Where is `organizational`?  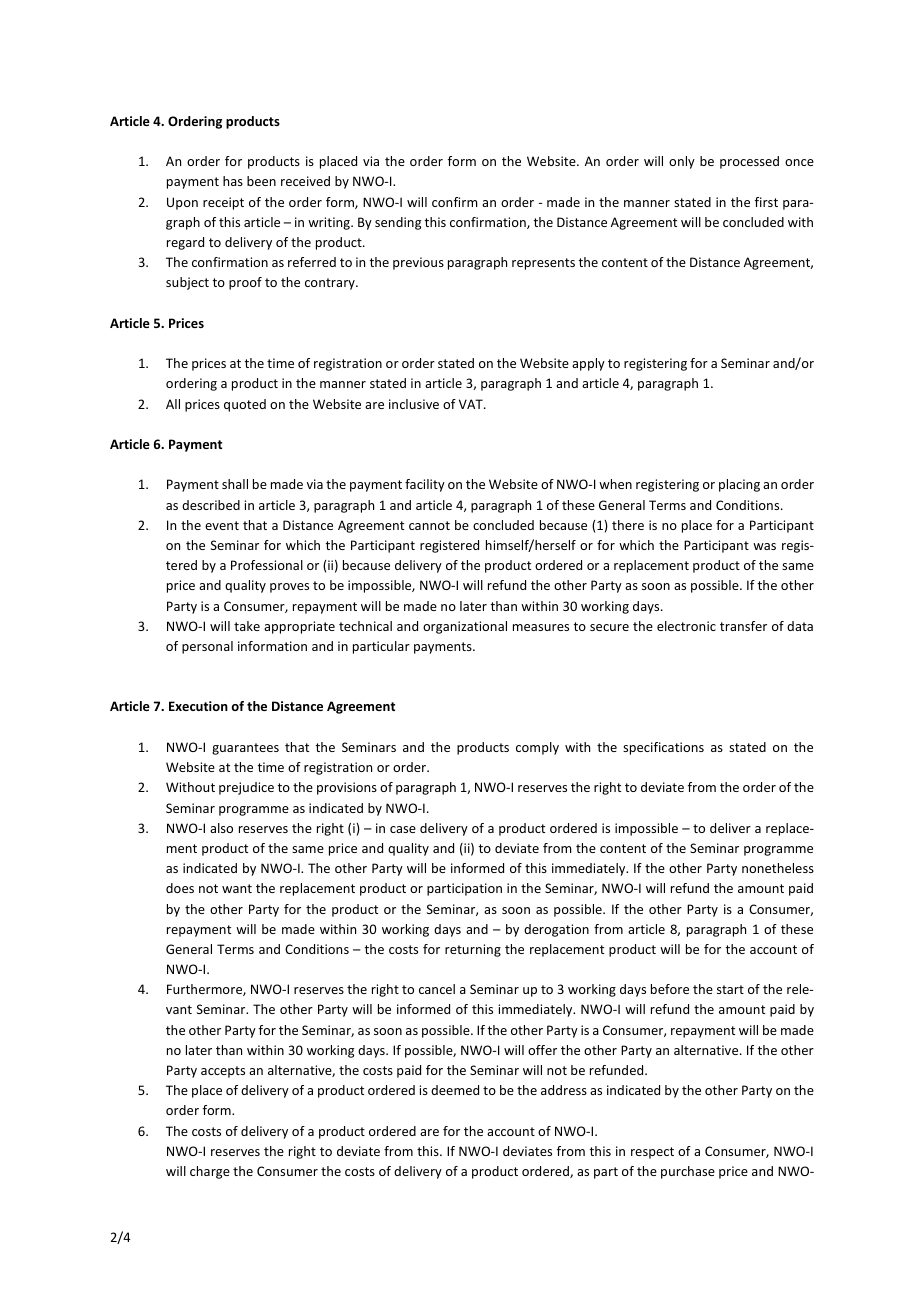 organizational is located at coordinates (465, 627).
